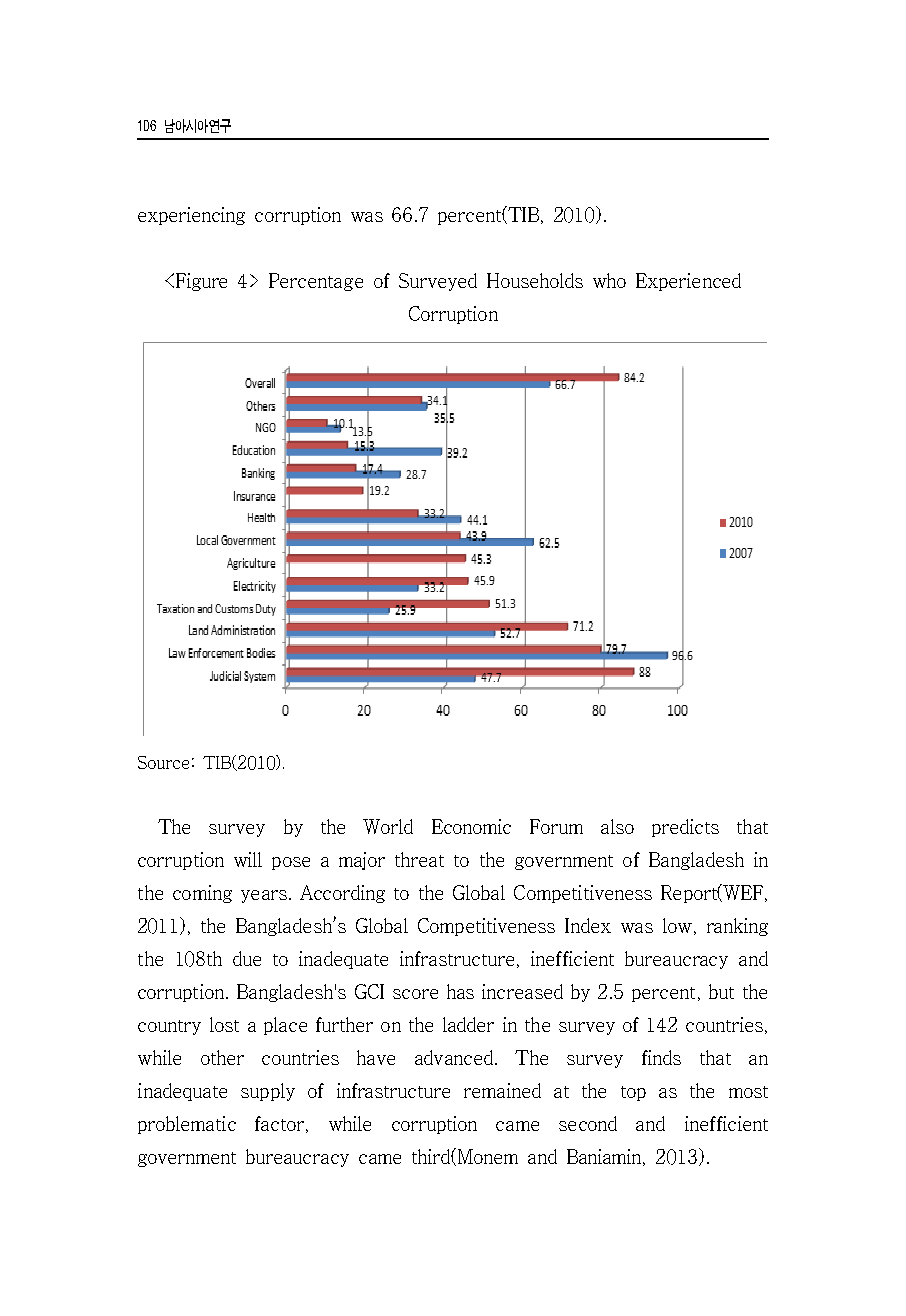 Image resolution: width=906 pixels, height=1316 pixels. I want to click on top, so click(633, 1093).
